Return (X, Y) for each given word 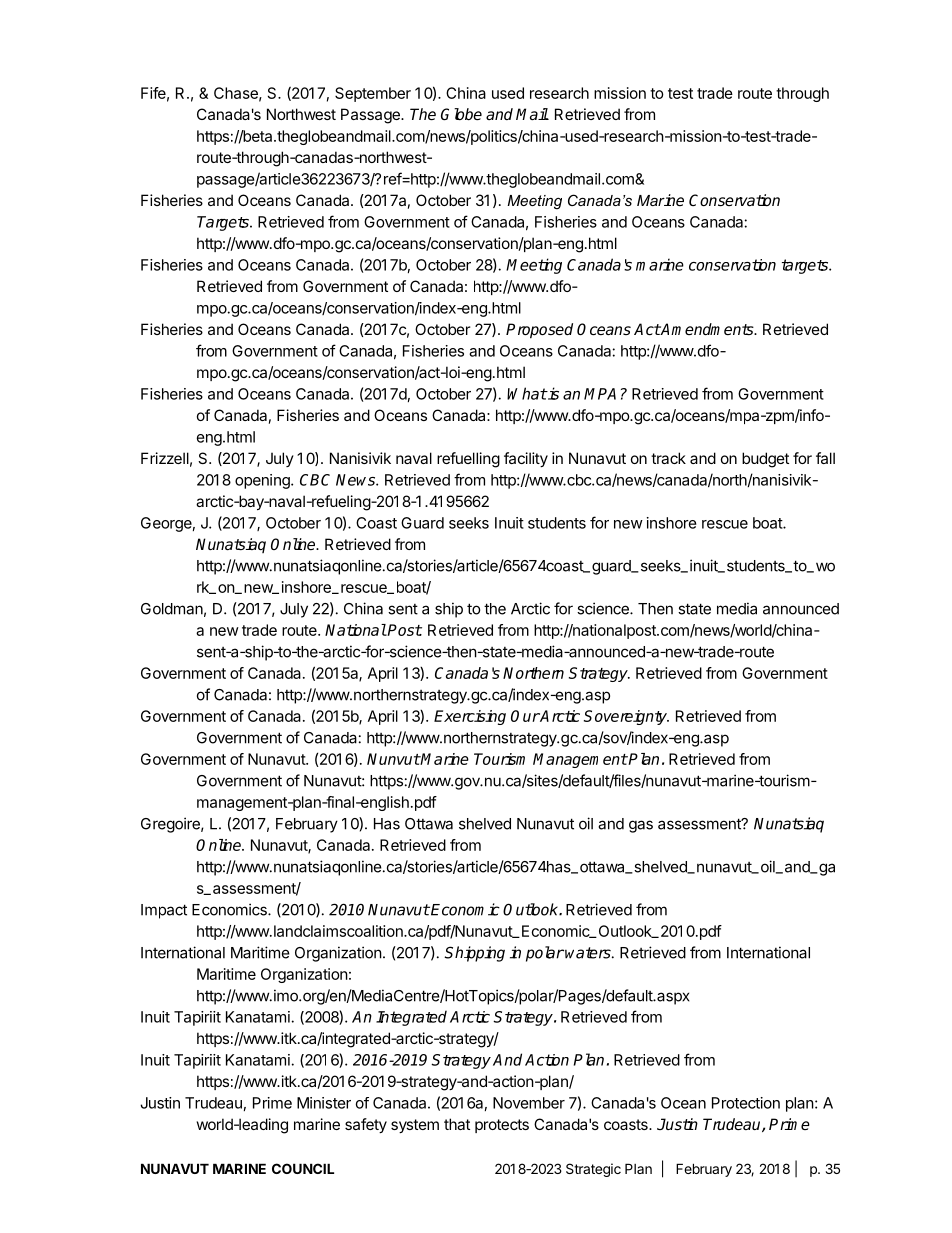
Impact (164, 911)
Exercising (470, 717)
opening (263, 481)
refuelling (468, 460)
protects (502, 1126)
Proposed (539, 331)
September (373, 94)
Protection (746, 1103)
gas (641, 826)
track (668, 458)
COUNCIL (303, 1168)
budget (765, 460)
